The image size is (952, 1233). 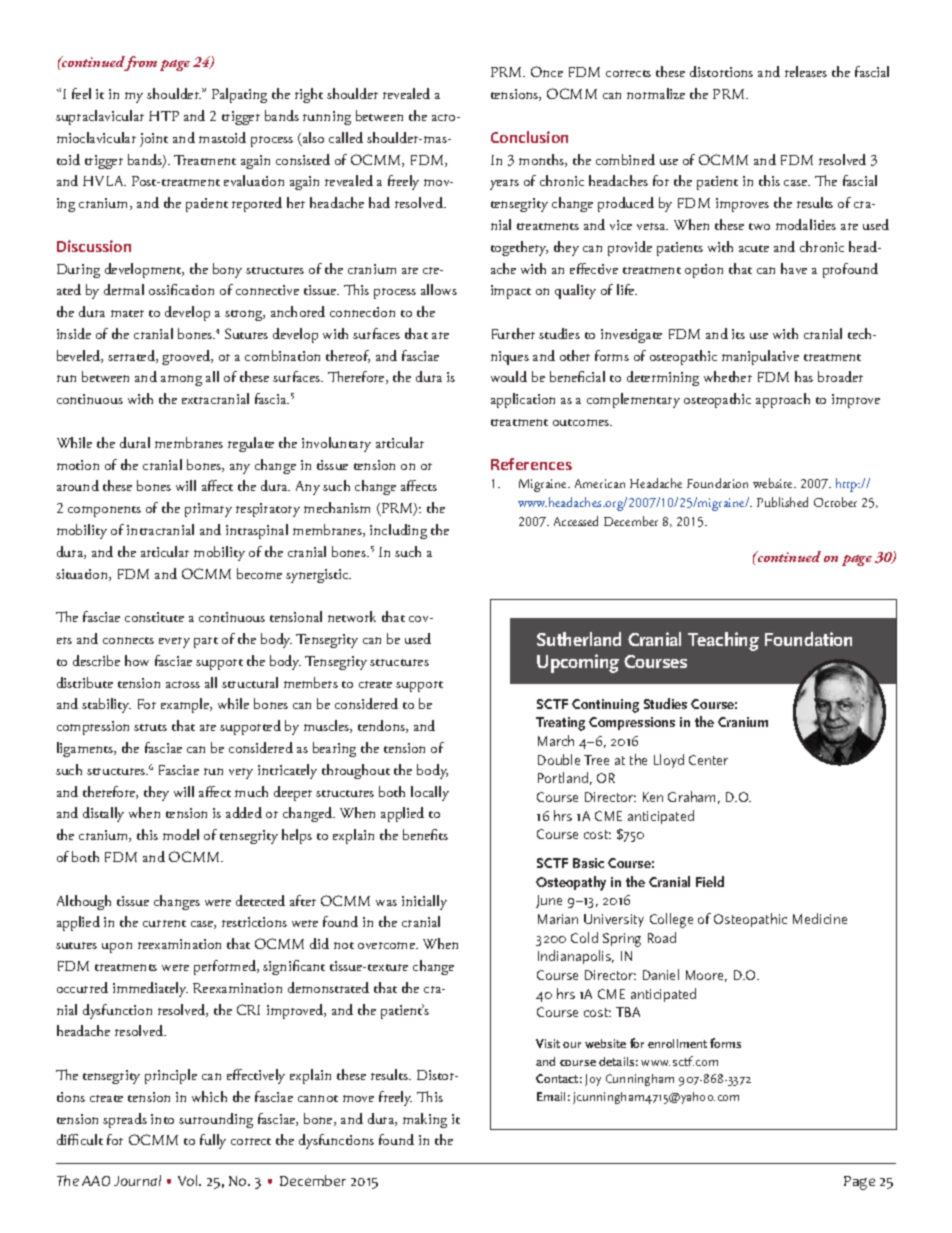 I want to click on manipulative, so click(x=760, y=357).
